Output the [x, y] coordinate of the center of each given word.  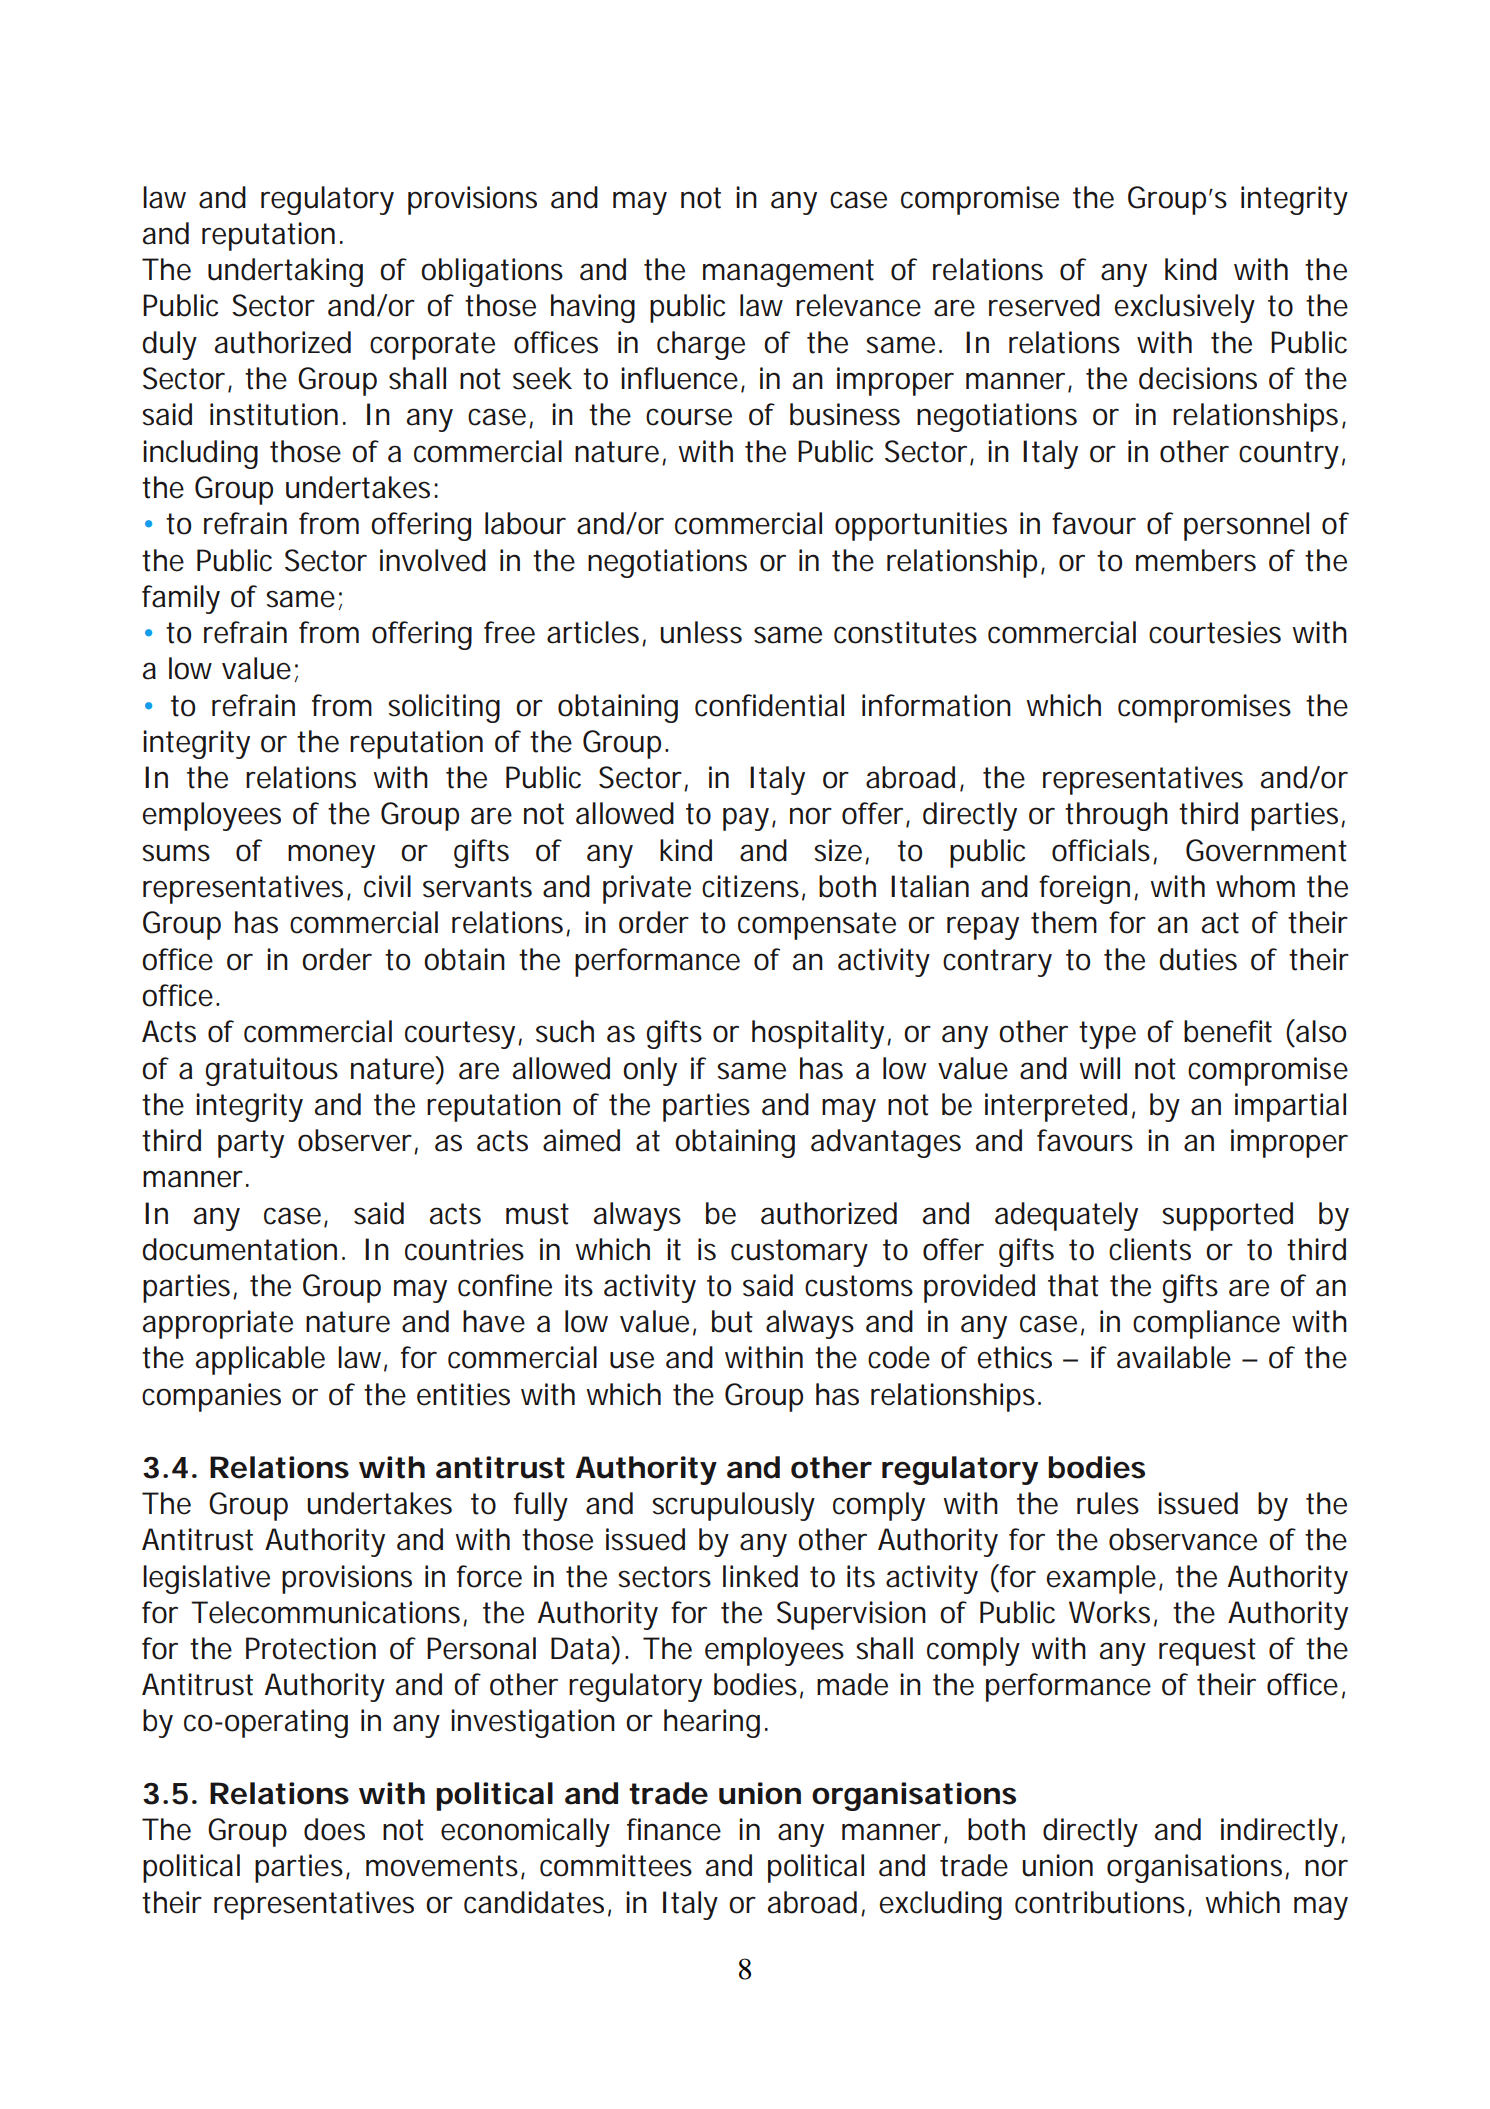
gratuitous [272, 1071]
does [334, 1829]
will [1099, 1068]
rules [1108, 1503]
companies [211, 1397]
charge [701, 345]
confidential [769, 705]
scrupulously [733, 1506]
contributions [1102, 1903]
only [650, 1071]
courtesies [1215, 632]
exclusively [1185, 308]
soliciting [444, 708]
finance [674, 1829]
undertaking [285, 272]
